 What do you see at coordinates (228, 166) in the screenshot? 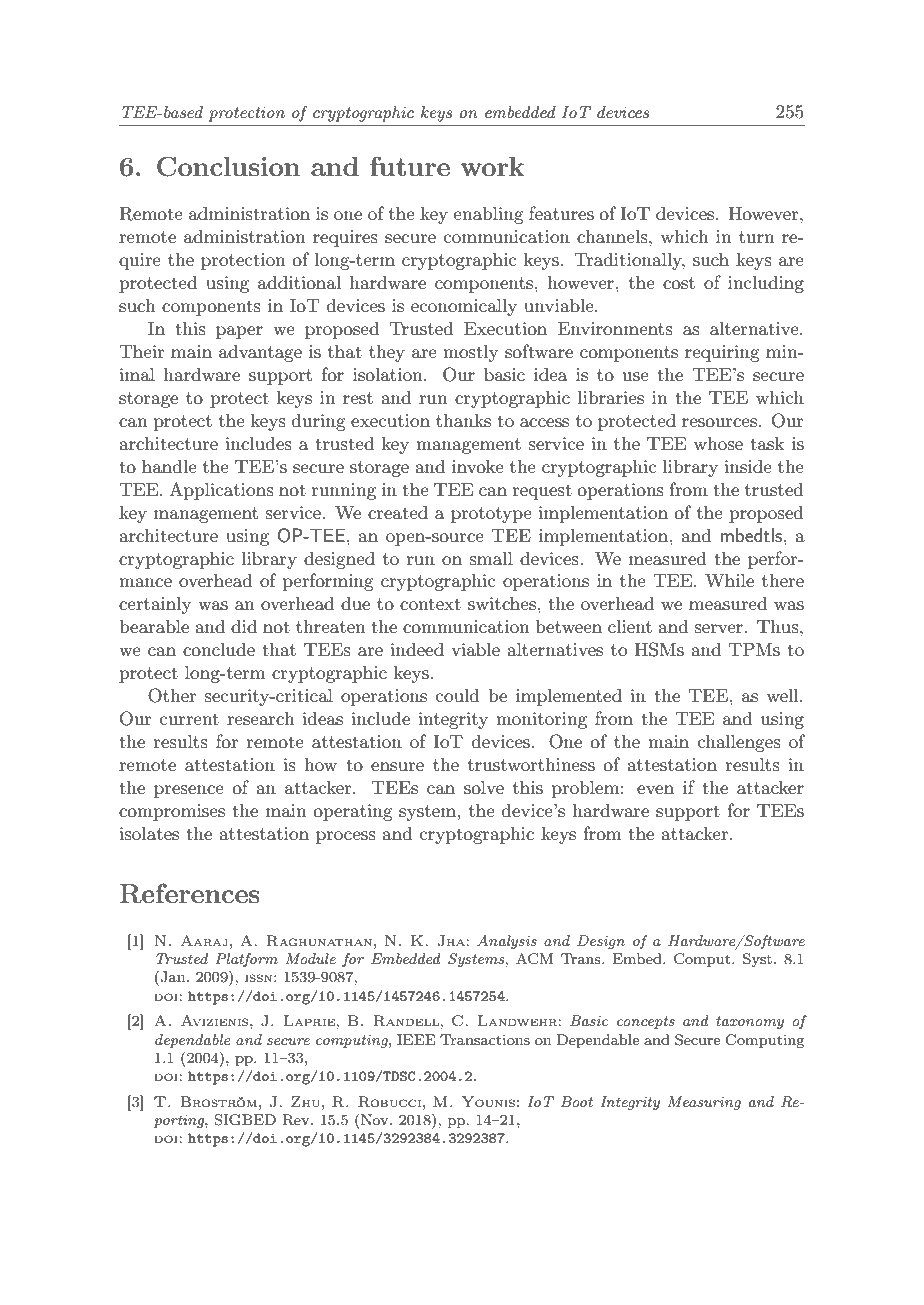
I see `Conclusion` at bounding box center [228, 166].
